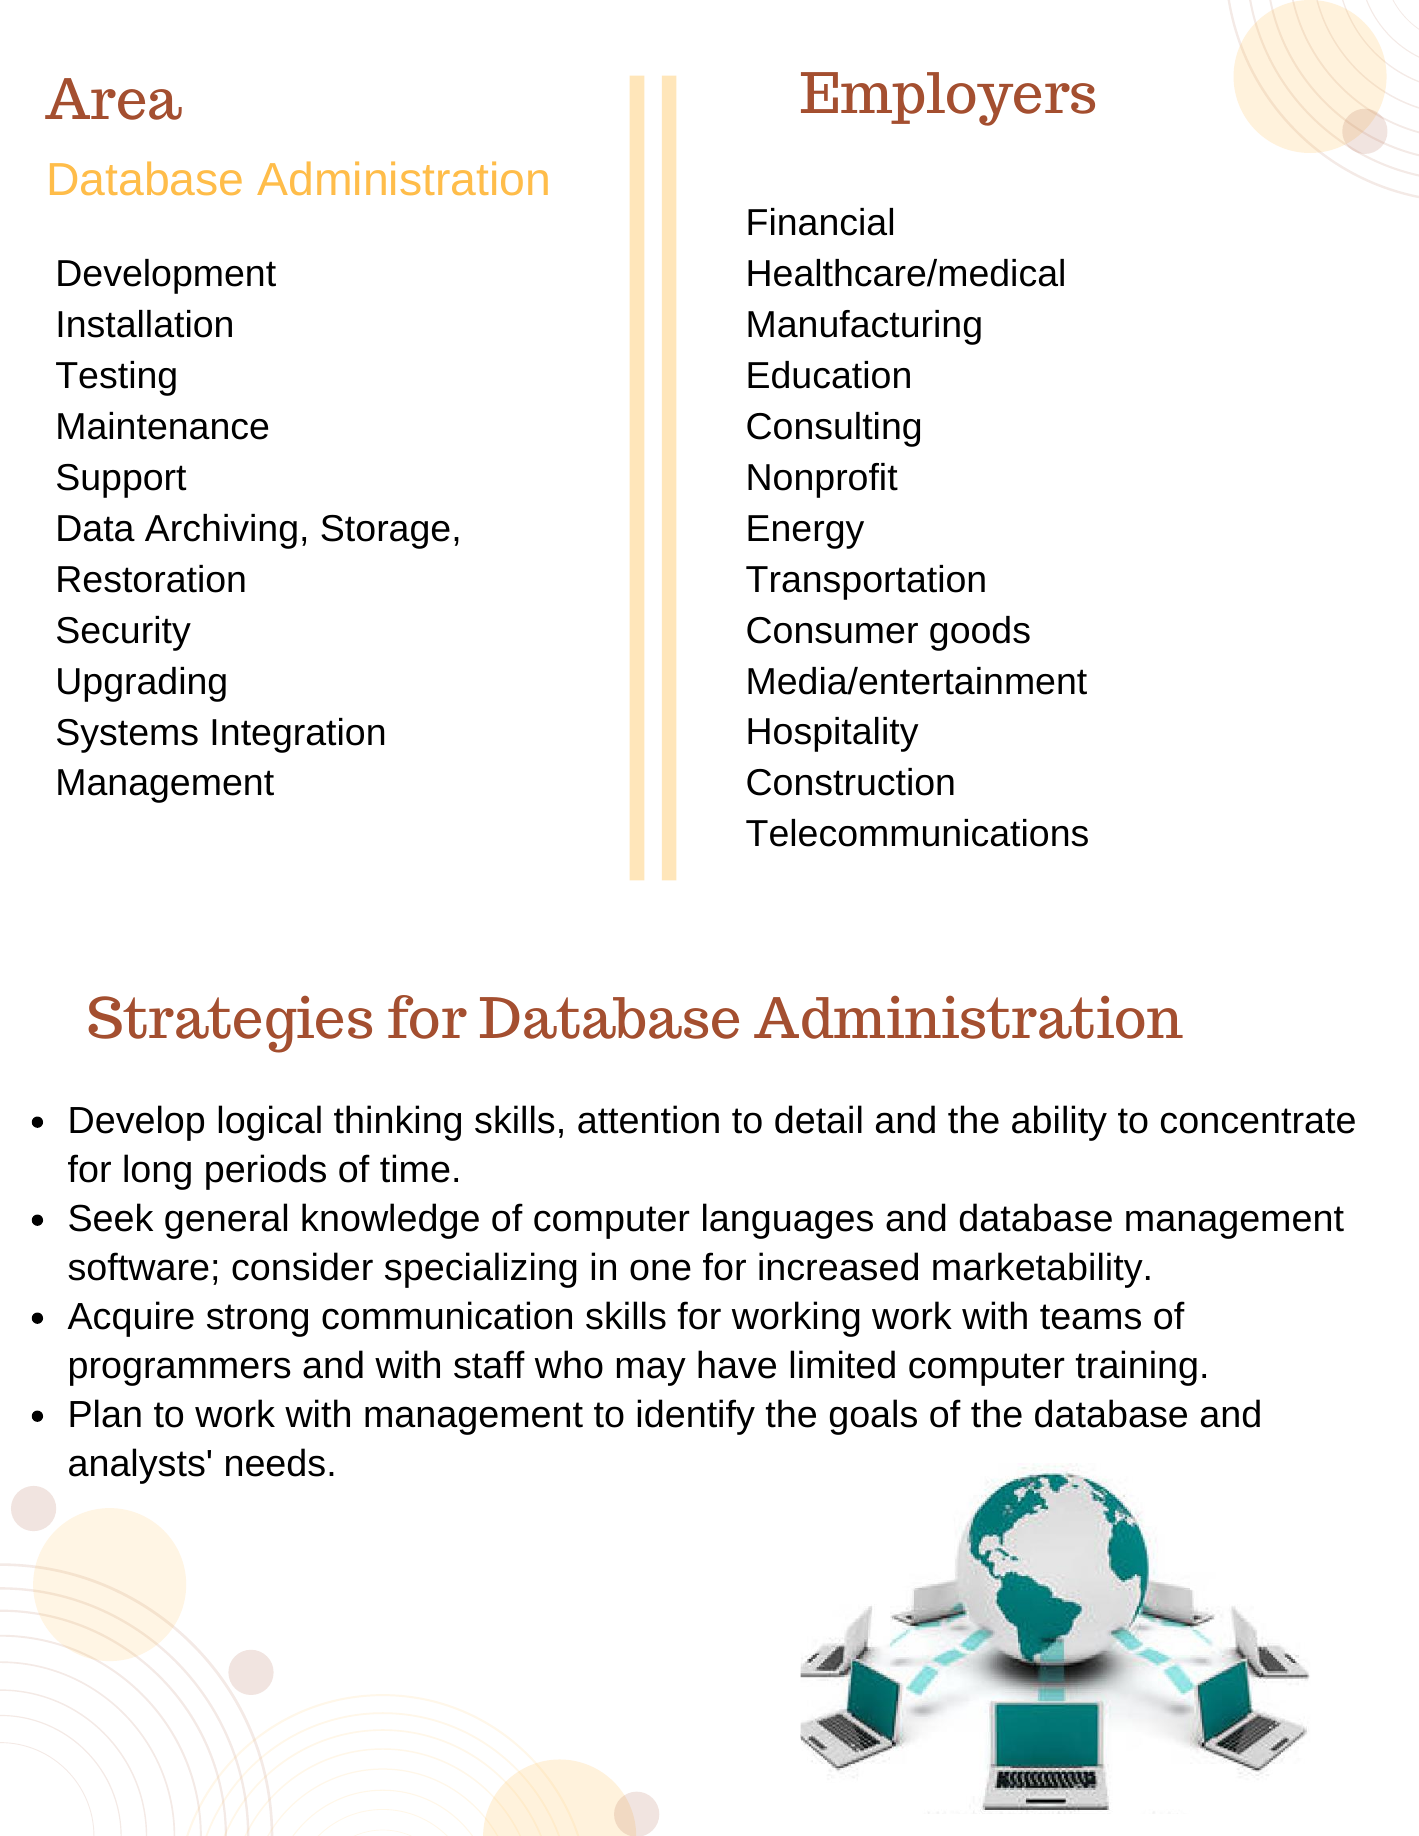 Image resolution: width=1419 pixels, height=1836 pixels. I want to click on needs, so click(275, 1462).
